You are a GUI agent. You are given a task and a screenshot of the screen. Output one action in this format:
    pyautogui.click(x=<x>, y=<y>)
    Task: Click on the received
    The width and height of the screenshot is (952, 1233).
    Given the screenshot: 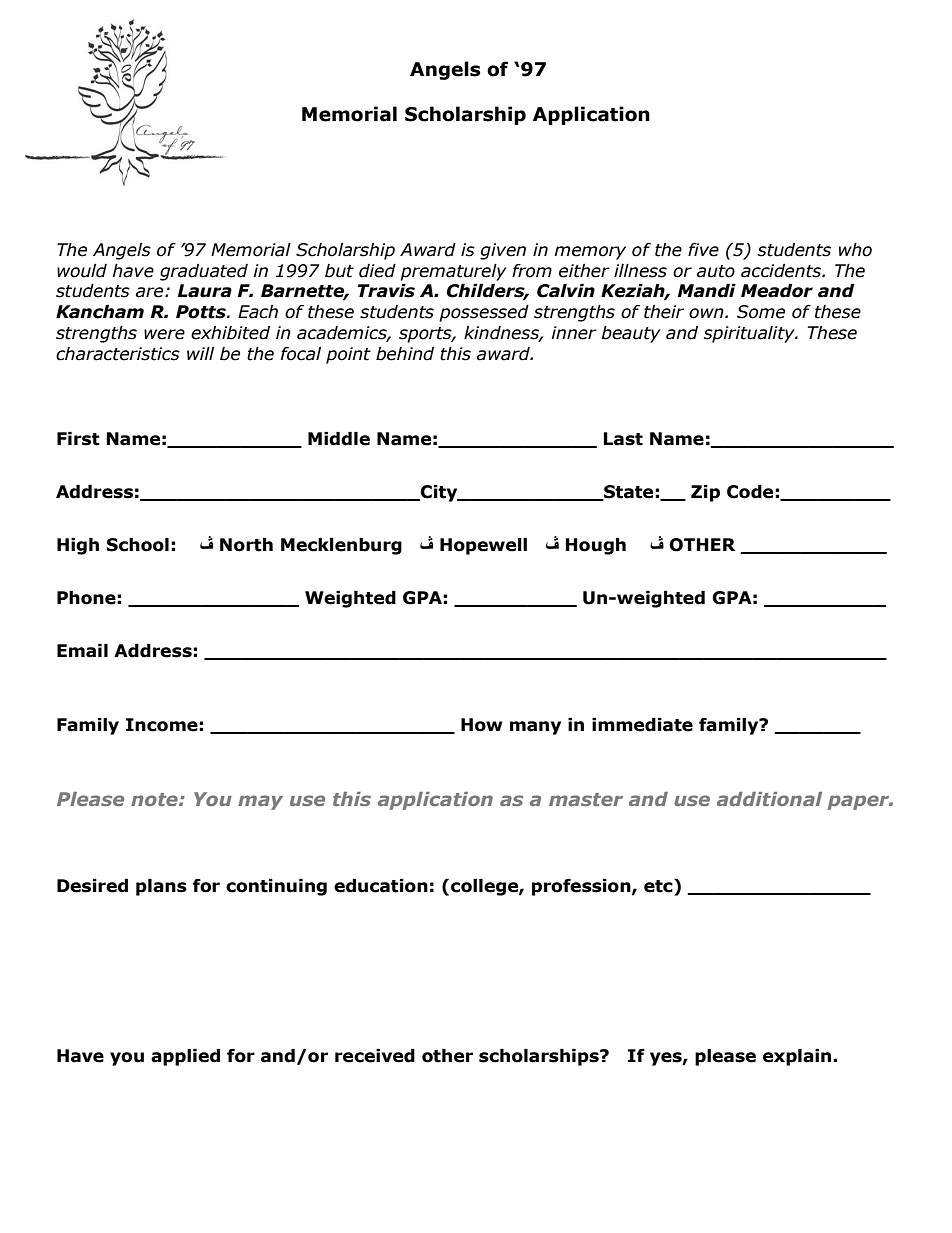 What is the action you would take?
    pyautogui.click(x=375, y=1056)
